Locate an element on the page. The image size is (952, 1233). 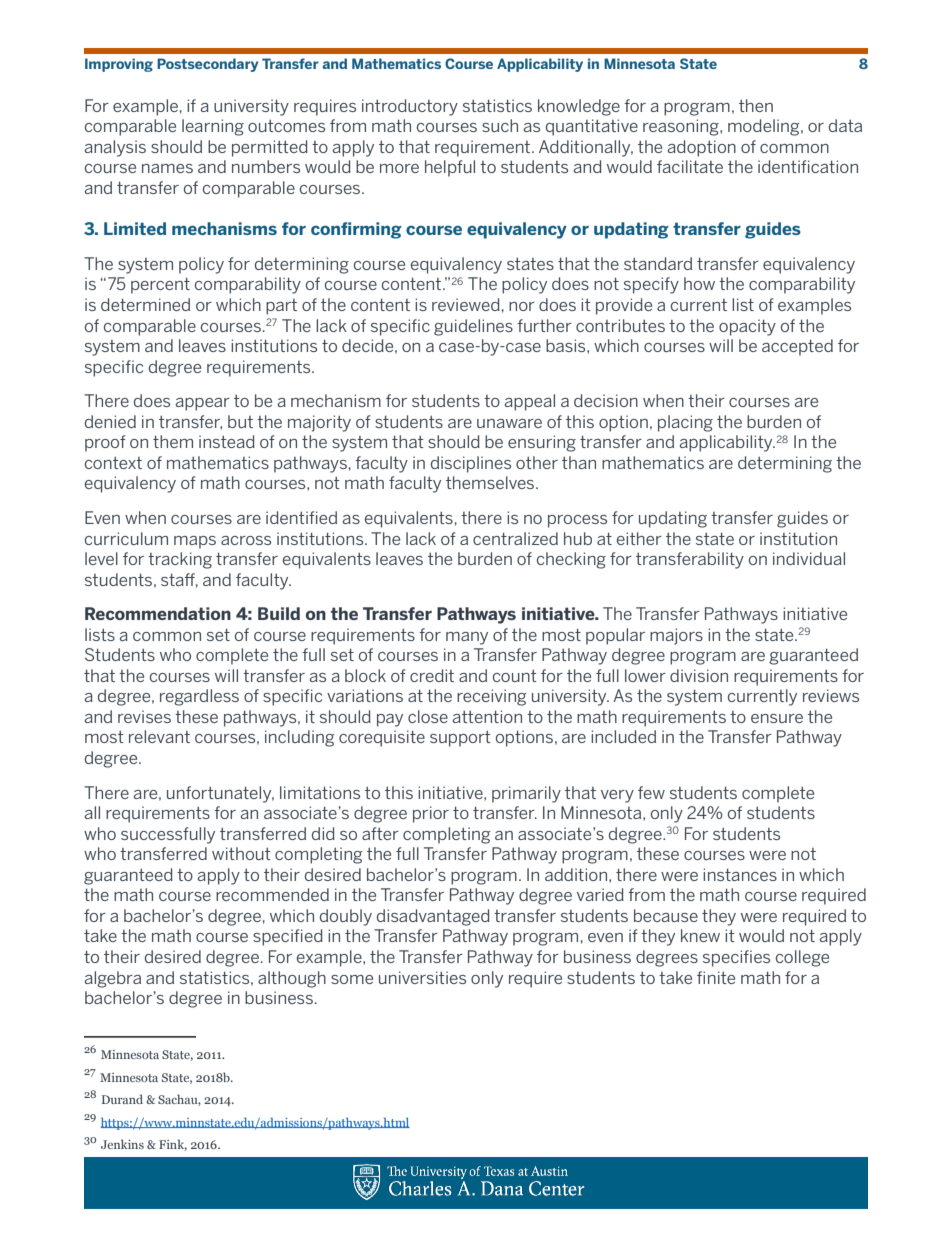
individual is located at coordinates (809, 558).
